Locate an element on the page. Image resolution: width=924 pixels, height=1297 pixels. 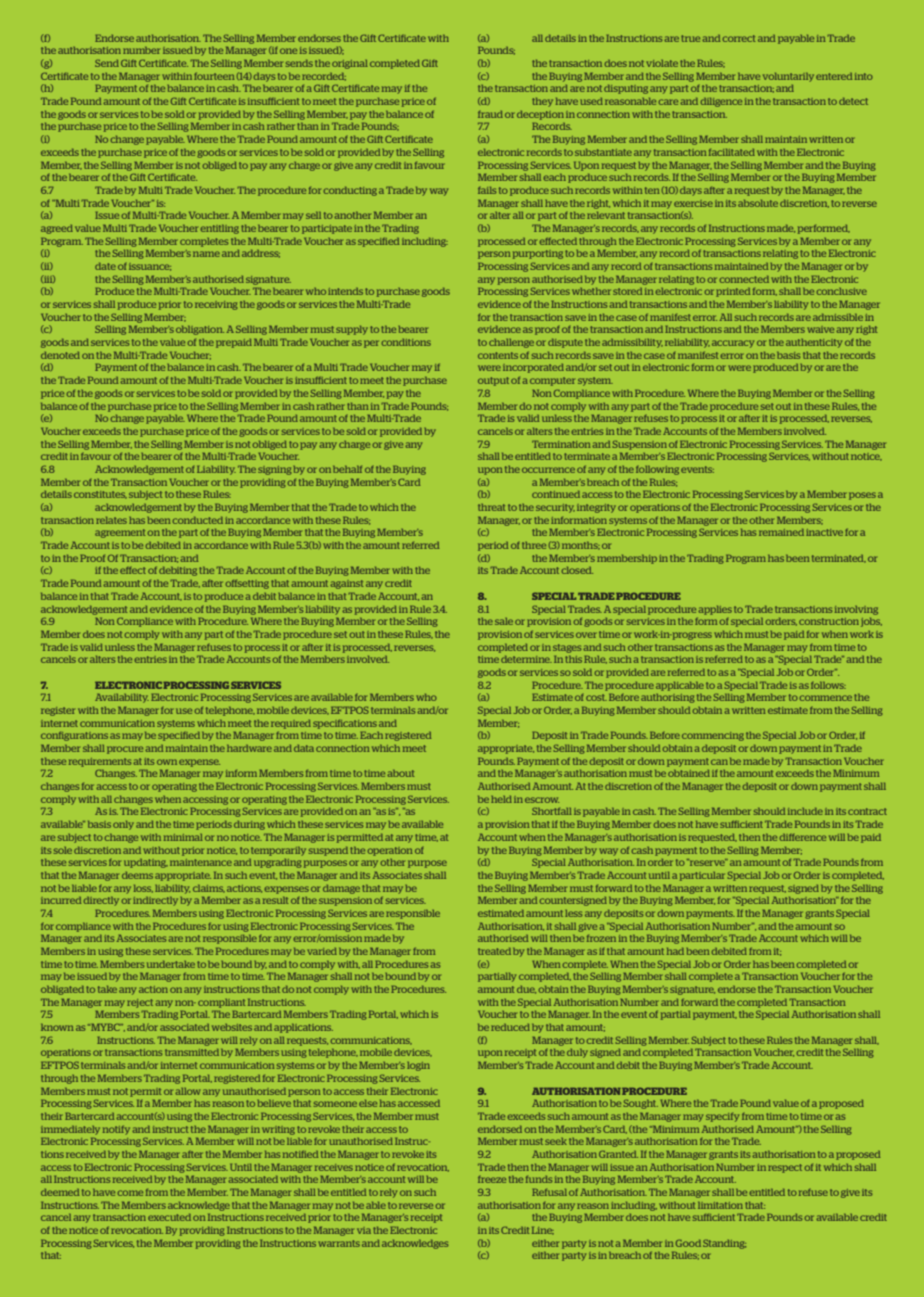
fourteen is located at coordinates (214, 76).
